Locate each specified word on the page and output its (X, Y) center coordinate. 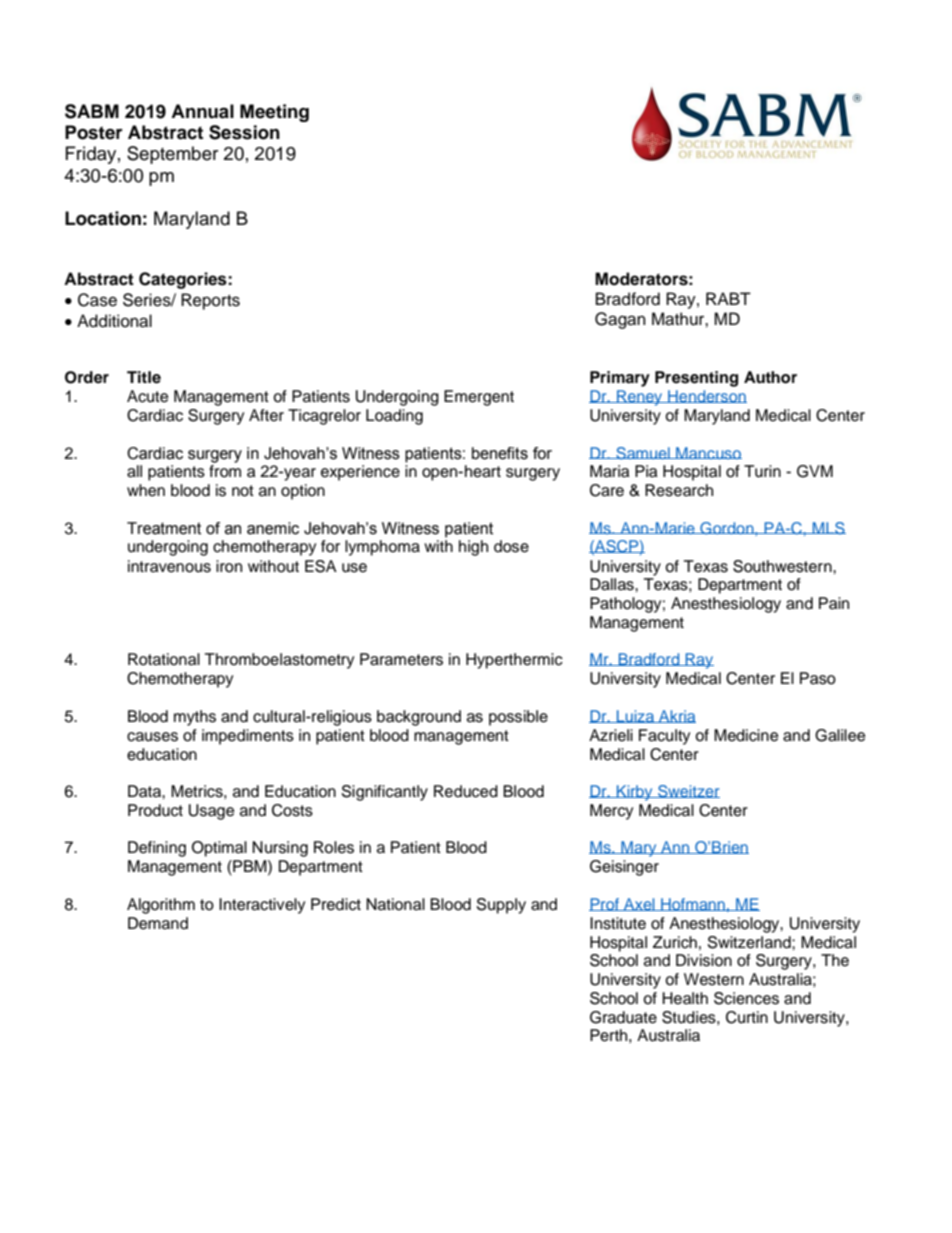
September (172, 155)
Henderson (706, 396)
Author (770, 377)
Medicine (746, 735)
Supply (501, 906)
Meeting (274, 113)
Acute (147, 396)
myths (195, 718)
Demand (158, 923)
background (419, 718)
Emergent (479, 398)
